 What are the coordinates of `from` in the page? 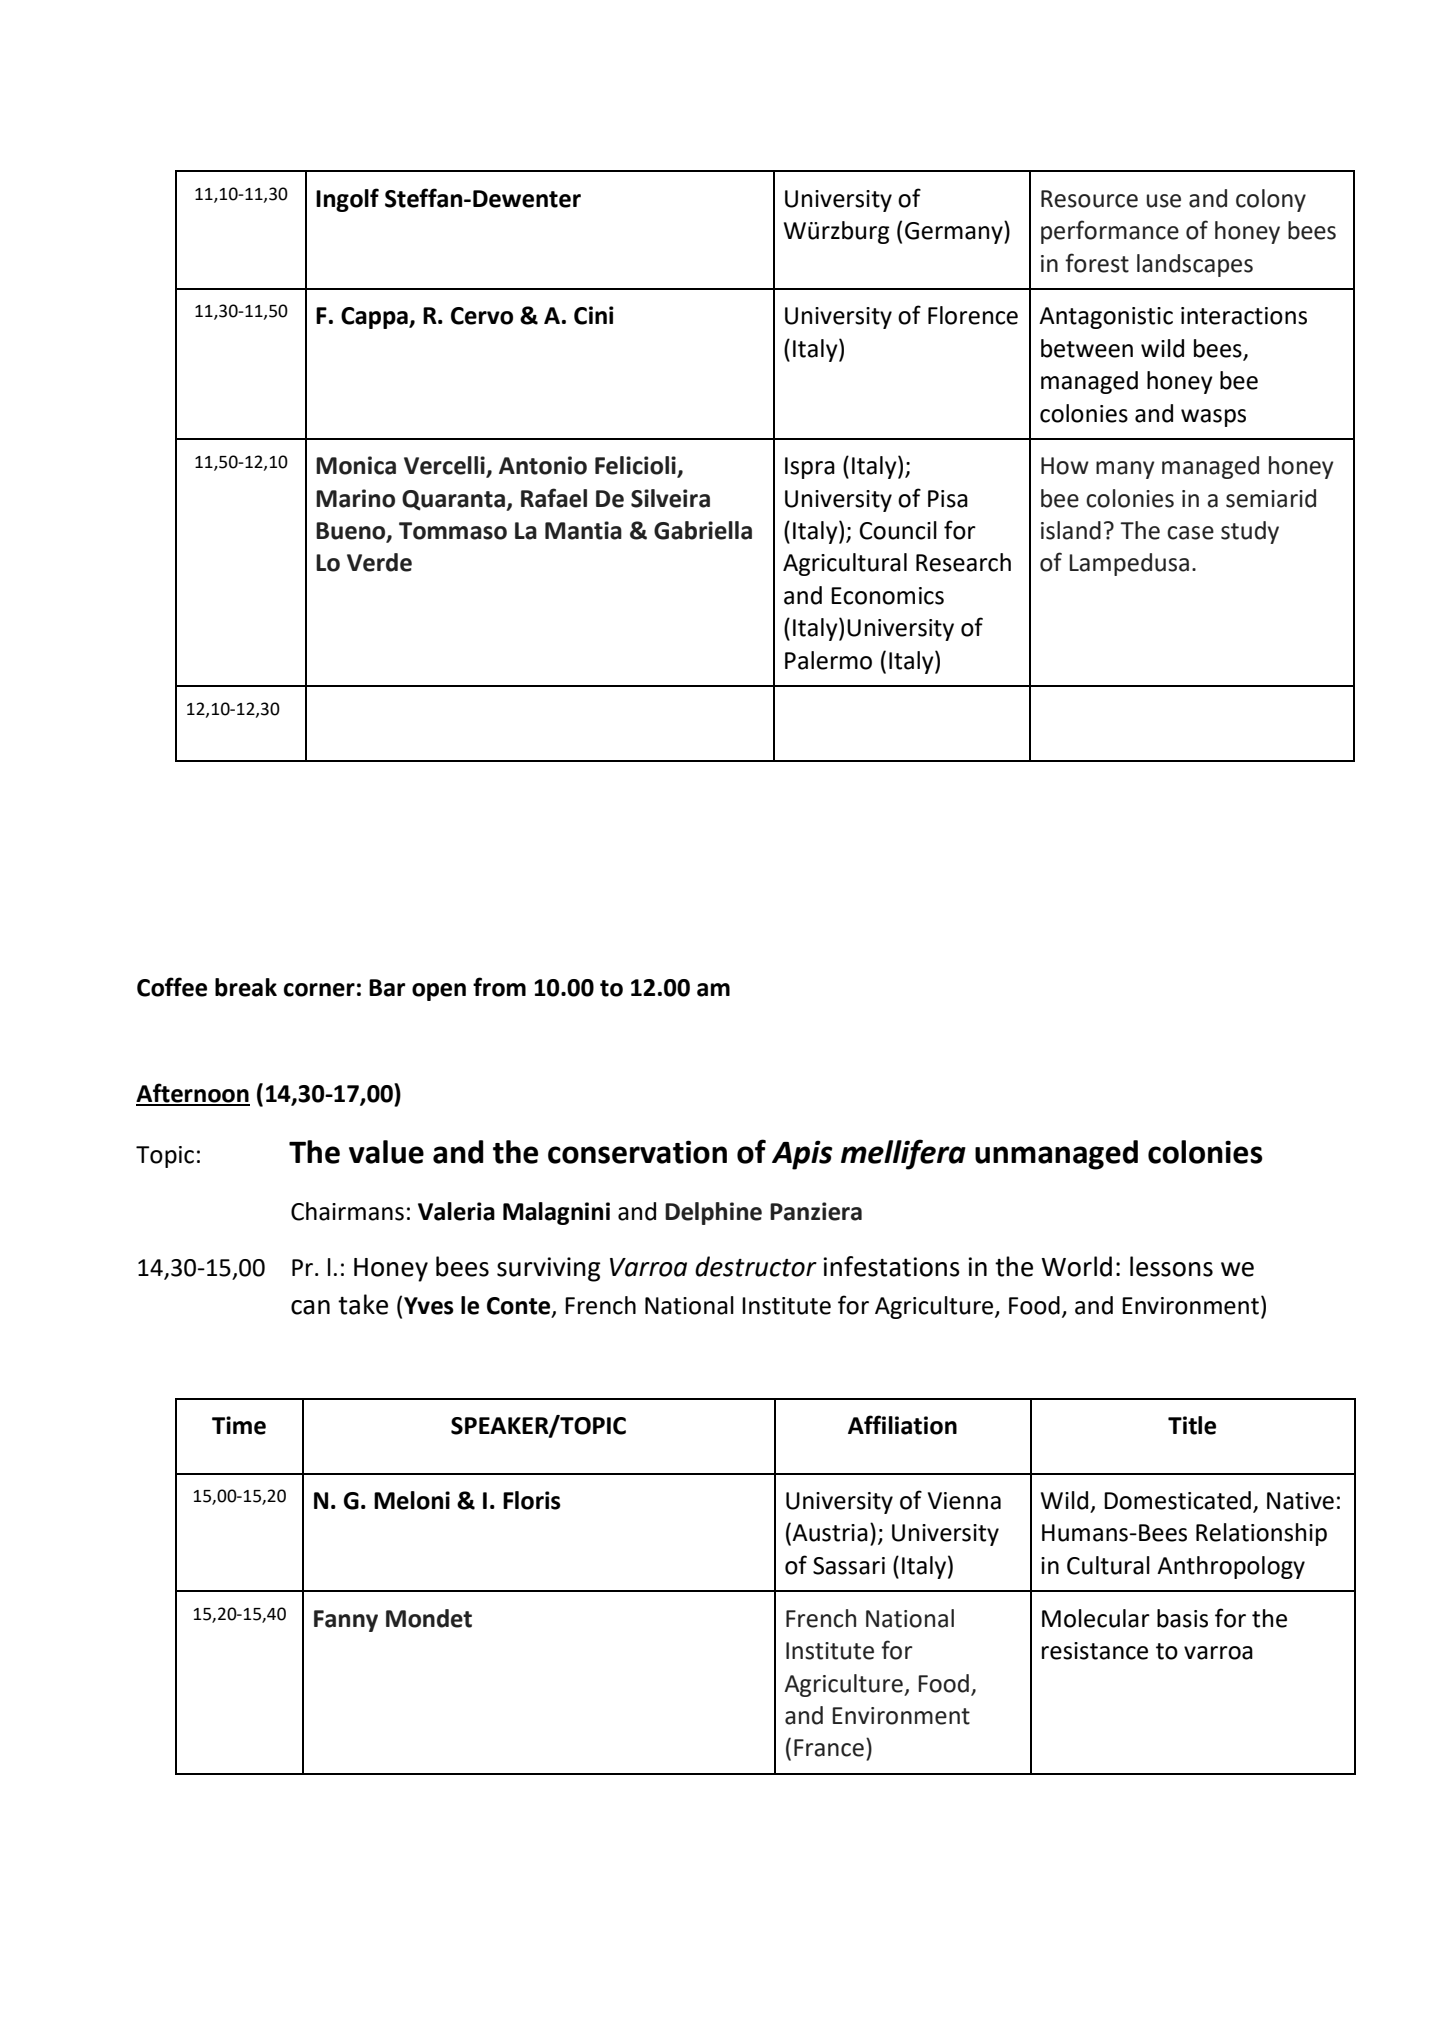 It's located at (499, 987).
